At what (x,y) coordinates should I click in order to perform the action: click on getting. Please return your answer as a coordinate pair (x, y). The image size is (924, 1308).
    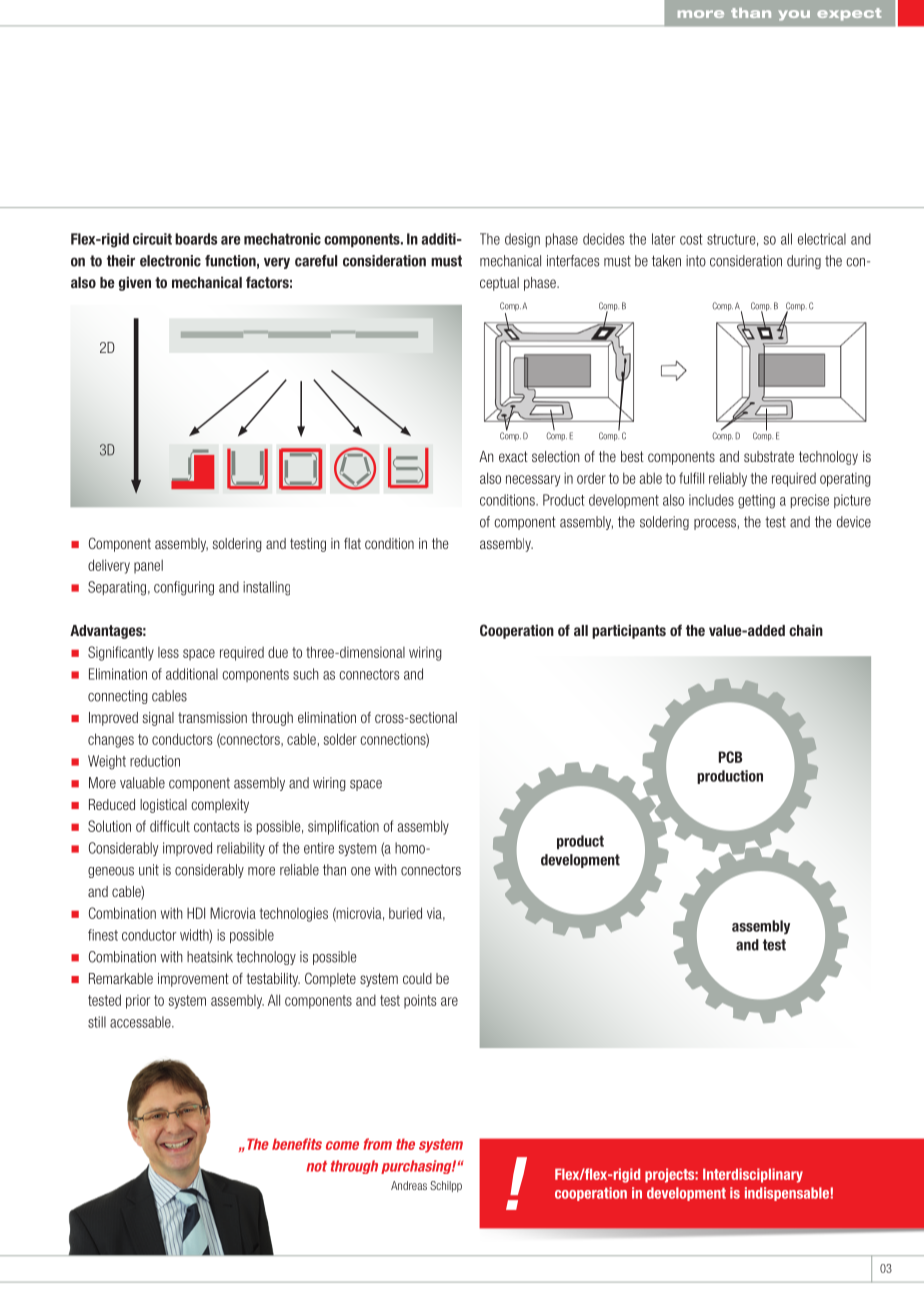
    Looking at the image, I should click on (756, 501).
